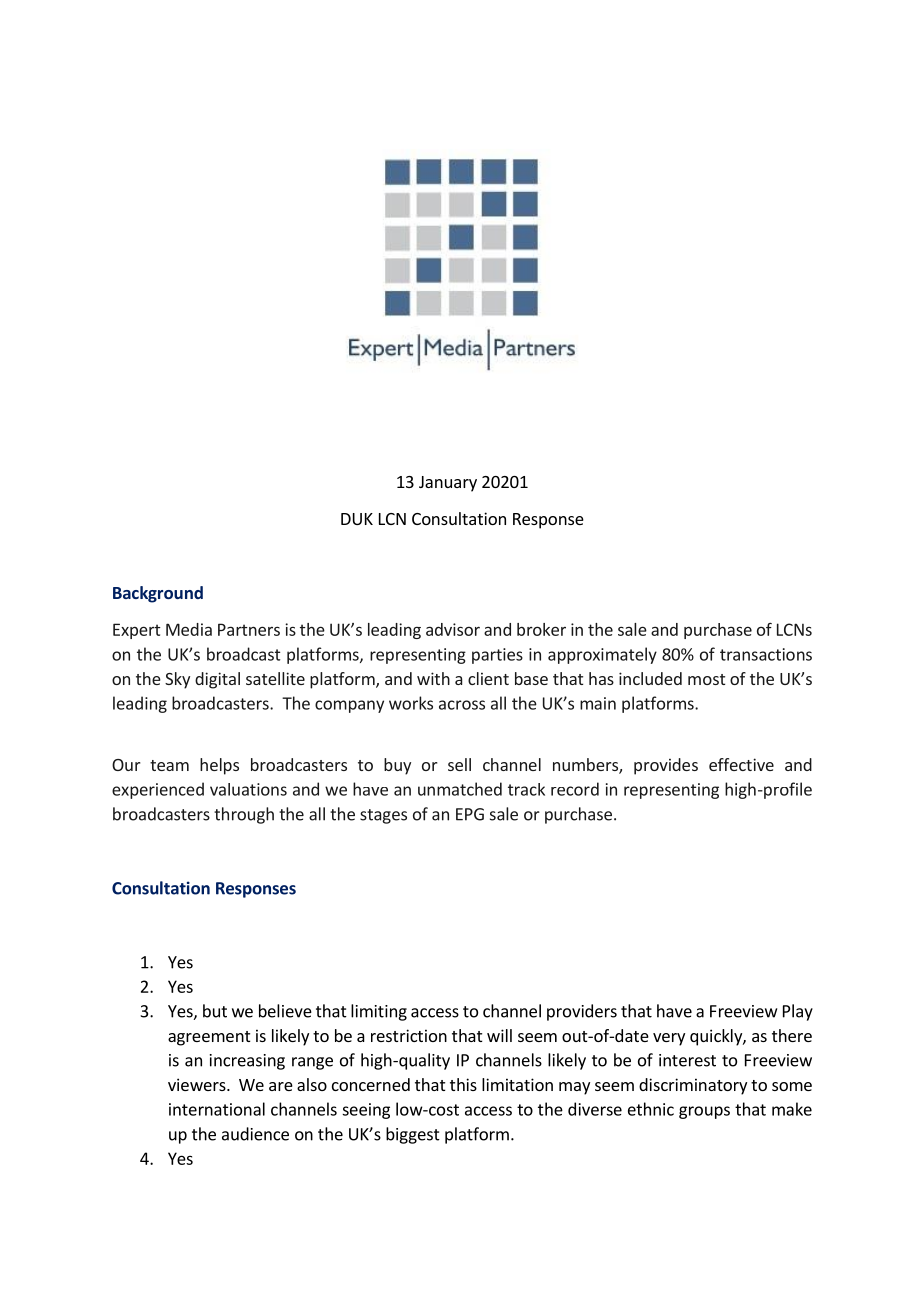 The image size is (924, 1308). I want to click on through, so click(244, 815).
